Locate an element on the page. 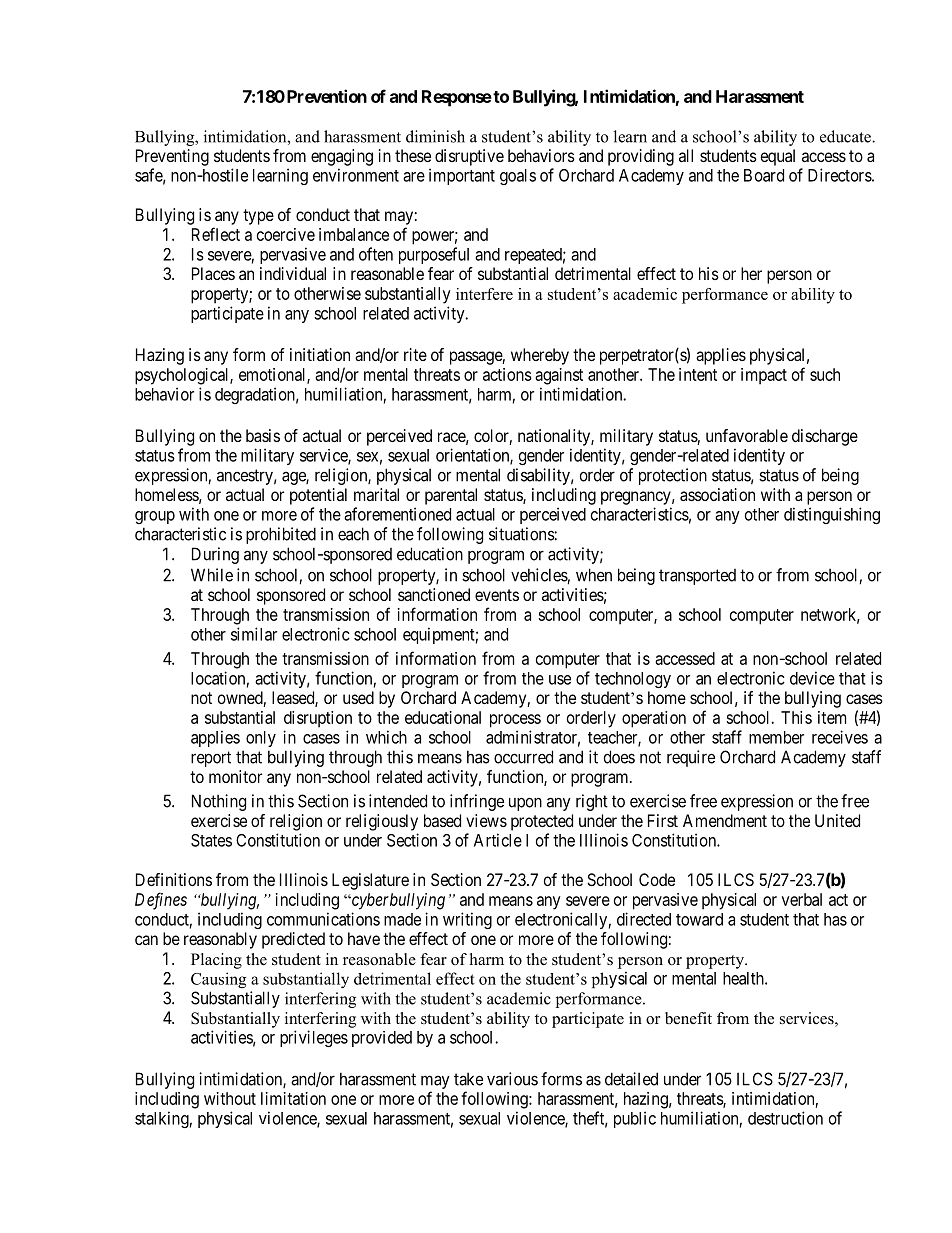  Preventing is located at coordinates (172, 157).
